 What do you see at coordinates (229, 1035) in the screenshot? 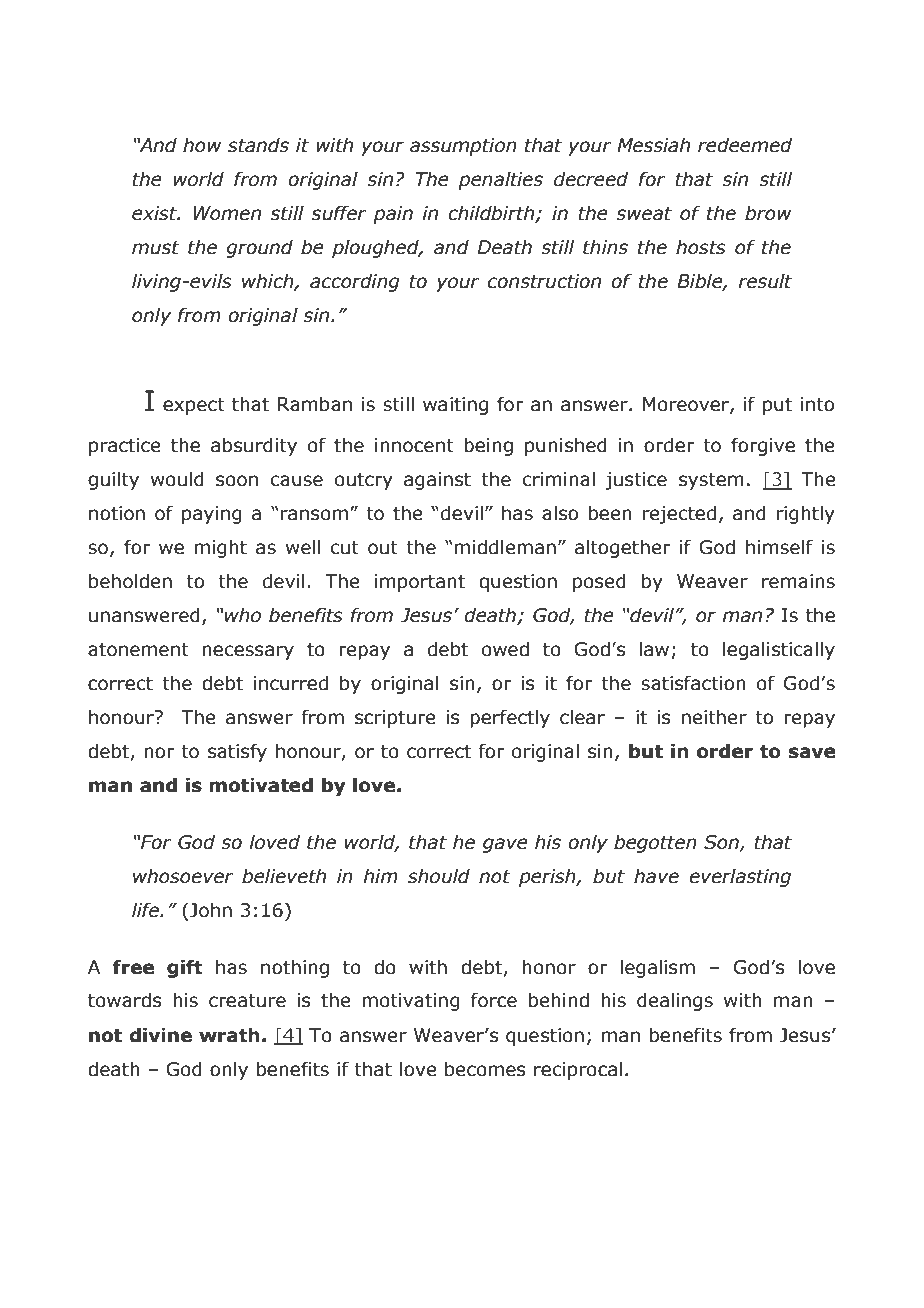
I see `wrath` at bounding box center [229, 1035].
